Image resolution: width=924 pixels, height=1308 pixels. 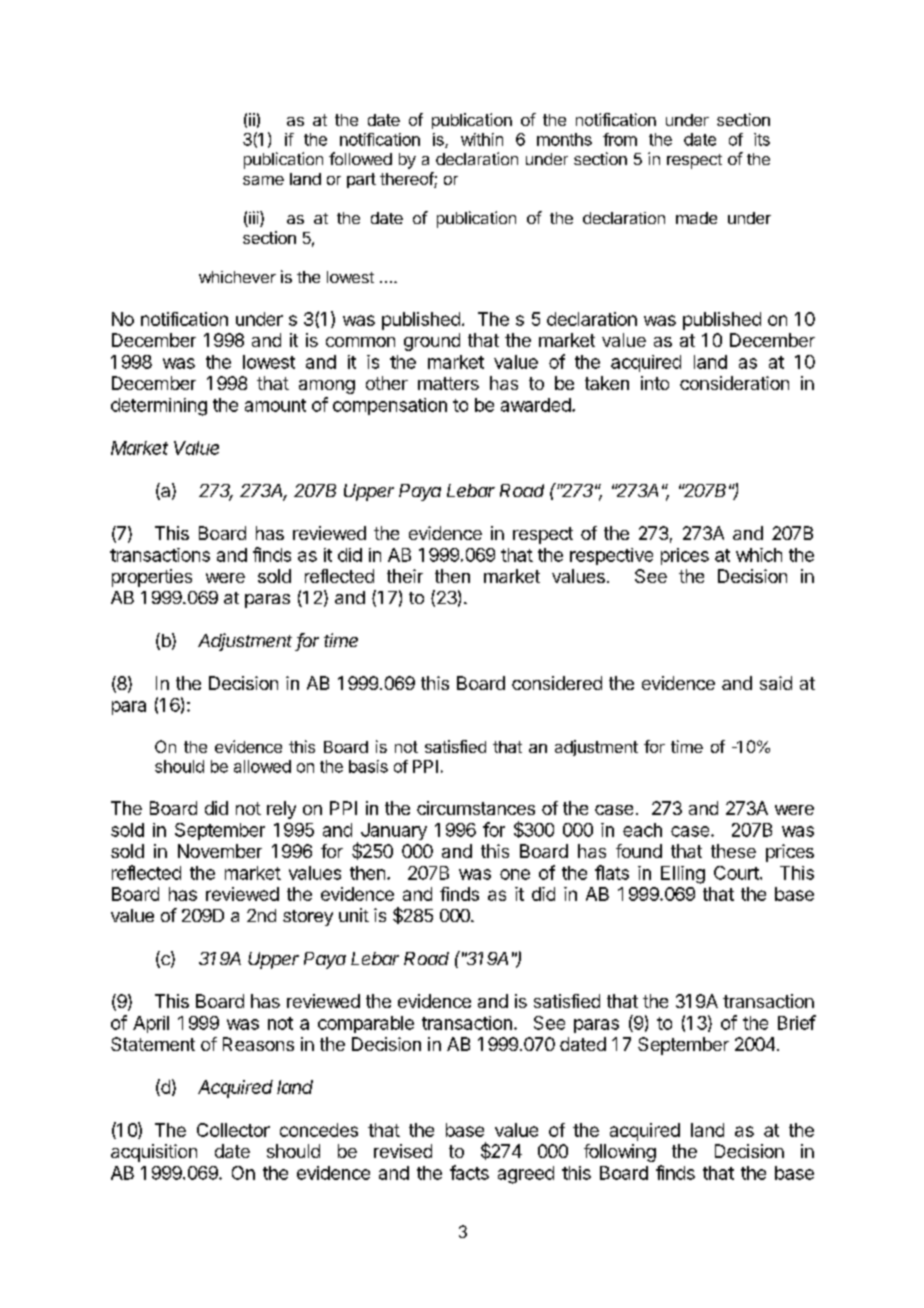 What do you see at coordinates (776, 683) in the screenshot?
I see `said` at bounding box center [776, 683].
